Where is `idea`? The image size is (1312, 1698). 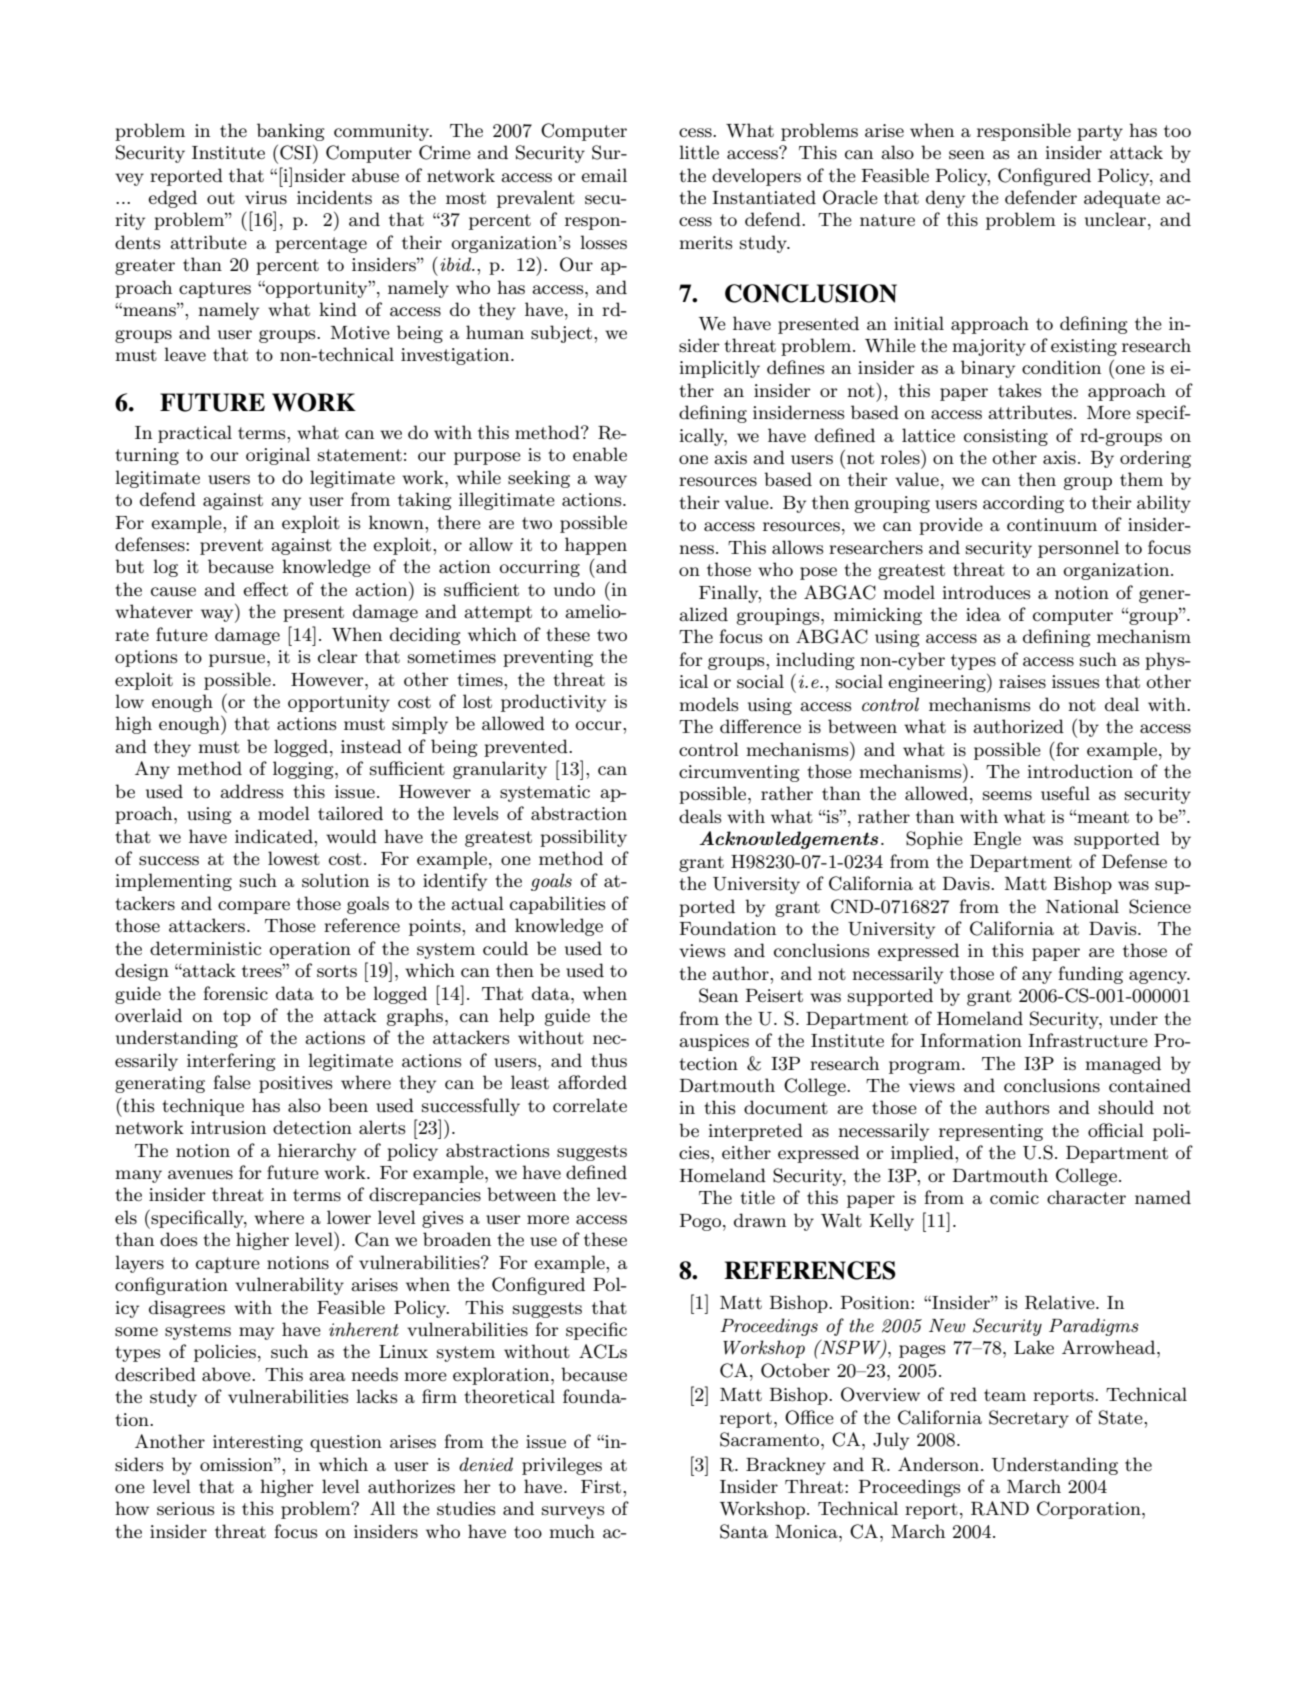 idea is located at coordinates (983, 614).
